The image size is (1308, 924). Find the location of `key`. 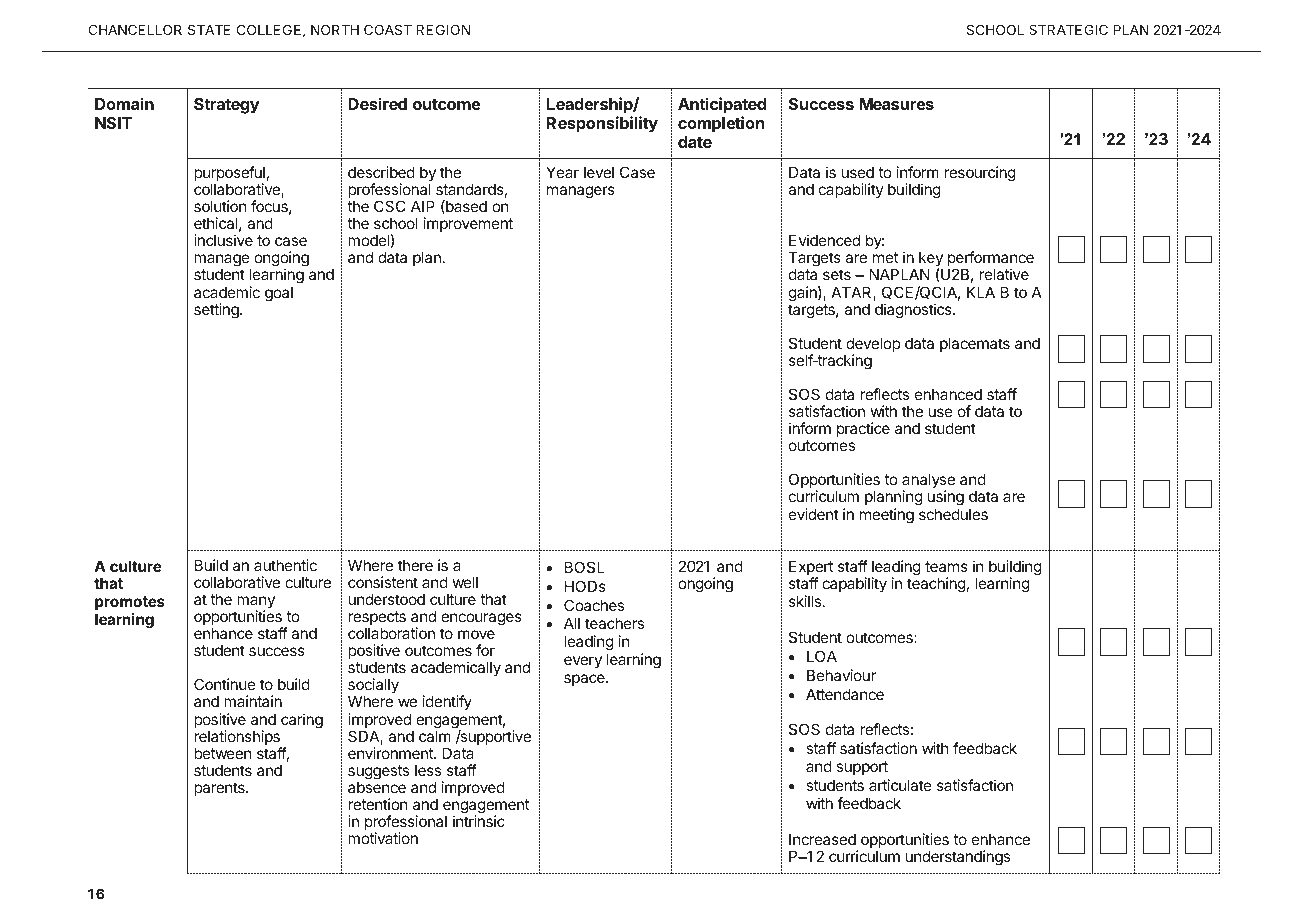

key is located at coordinates (931, 261).
